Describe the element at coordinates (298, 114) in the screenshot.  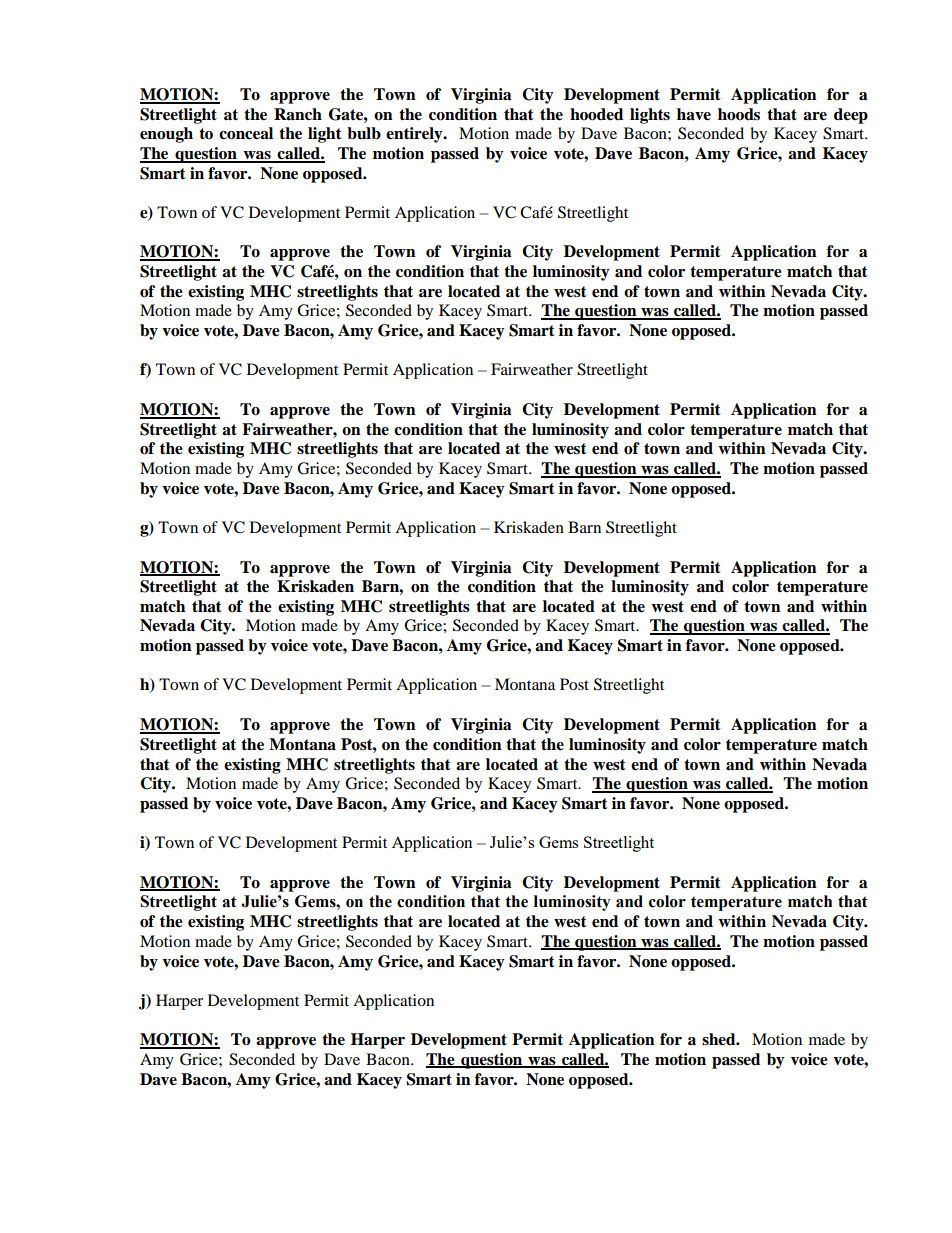
I see `Ranch` at that location.
